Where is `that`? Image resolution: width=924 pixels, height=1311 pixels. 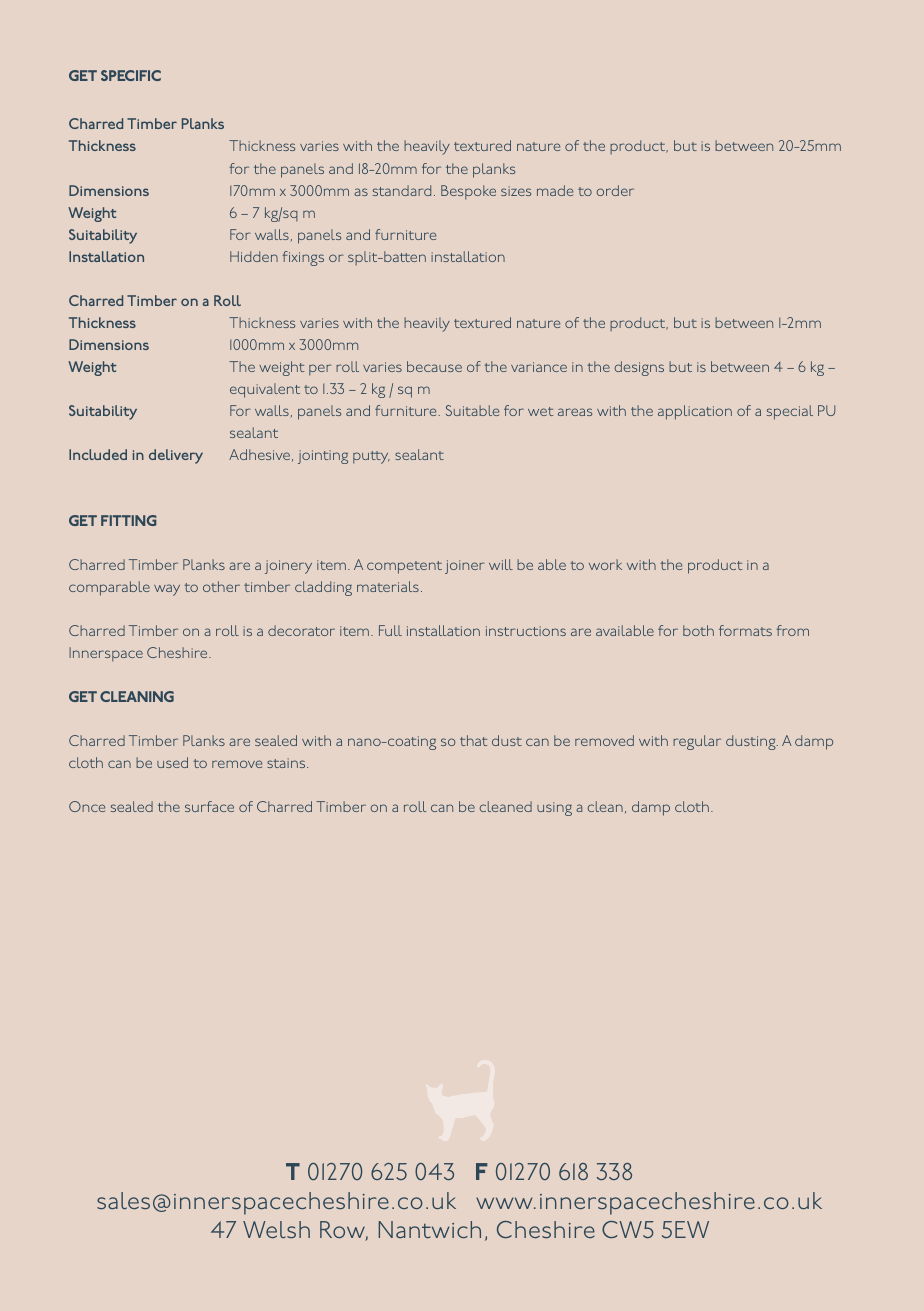 that is located at coordinates (473, 740).
